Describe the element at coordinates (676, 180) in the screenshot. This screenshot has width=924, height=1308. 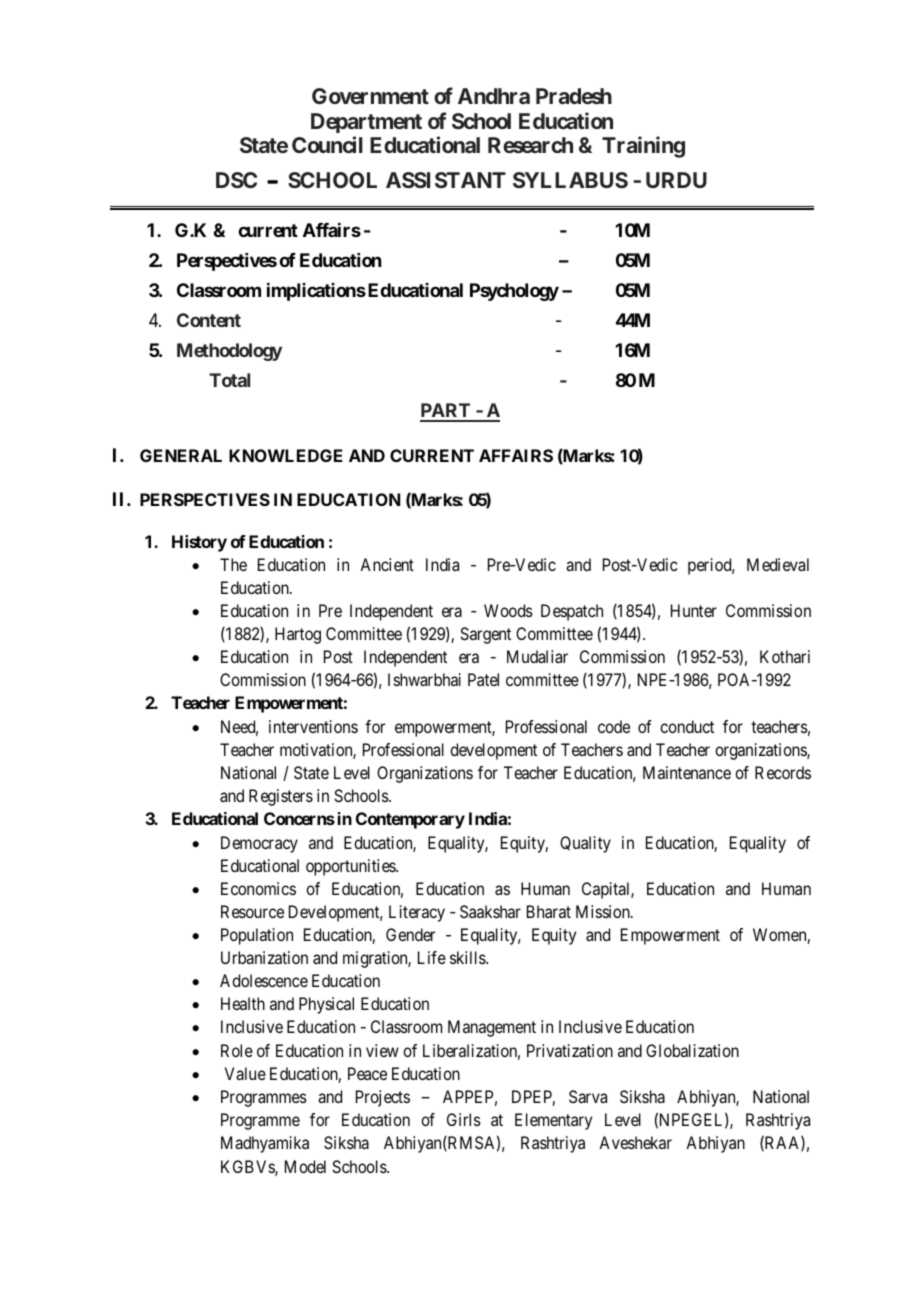
I see `URDU` at that location.
